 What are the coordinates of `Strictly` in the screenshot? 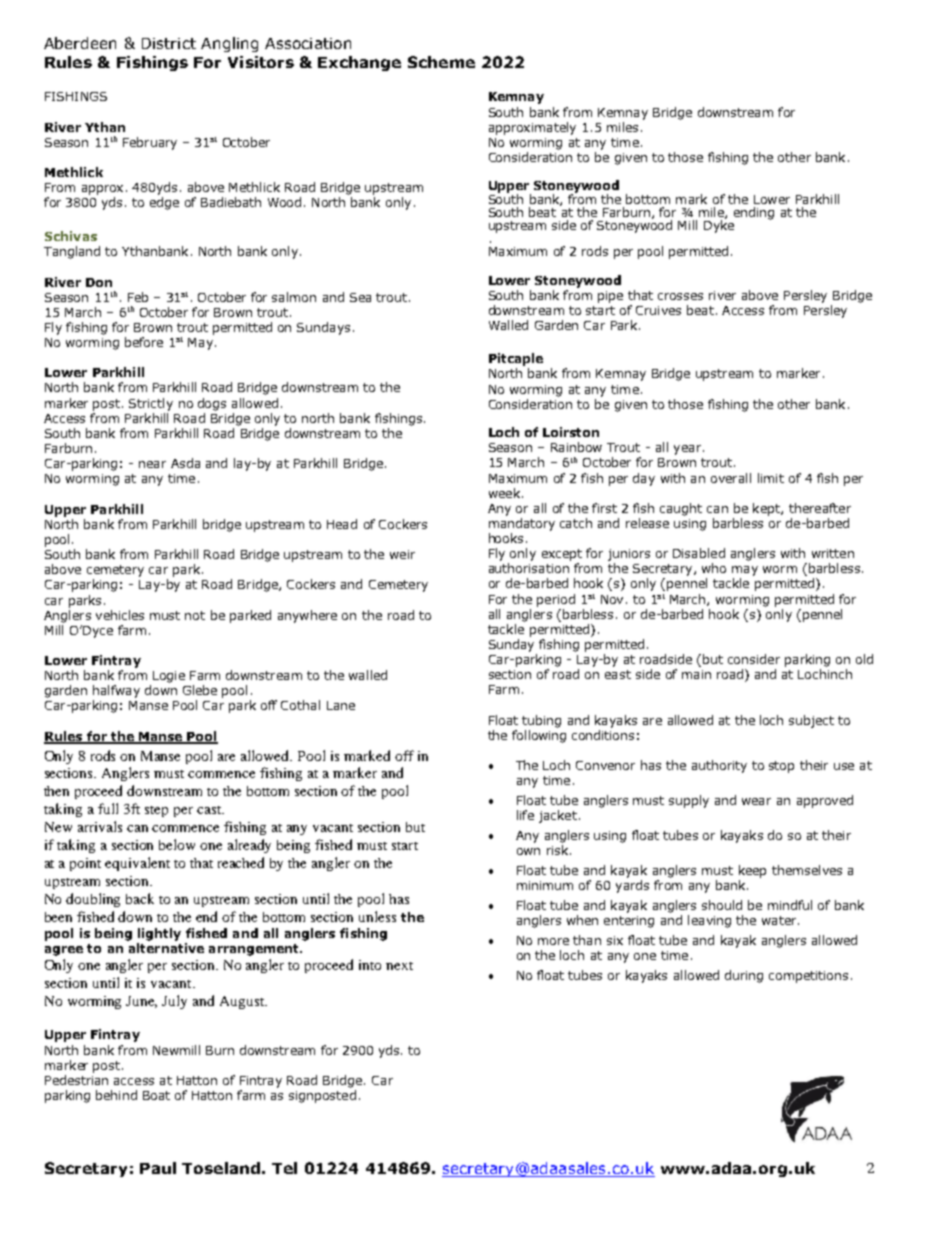 It's located at (151, 404).
